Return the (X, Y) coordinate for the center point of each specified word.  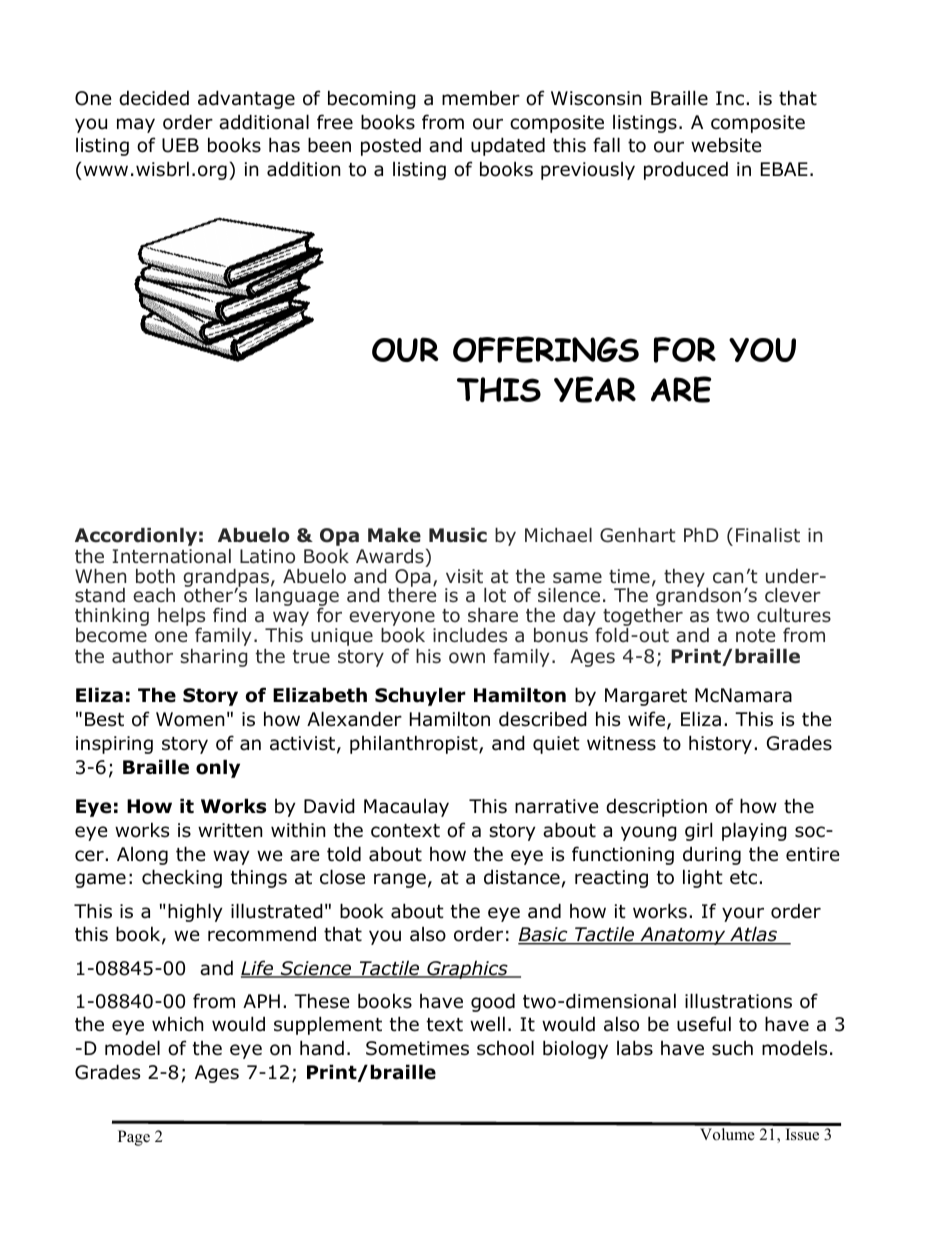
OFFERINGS (546, 349)
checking (182, 878)
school (505, 1048)
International (171, 556)
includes (470, 635)
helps (181, 618)
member (481, 98)
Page (134, 1138)
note (755, 636)
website (726, 145)
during (712, 855)
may (136, 125)
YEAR (595, 389)
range (400, 880)
